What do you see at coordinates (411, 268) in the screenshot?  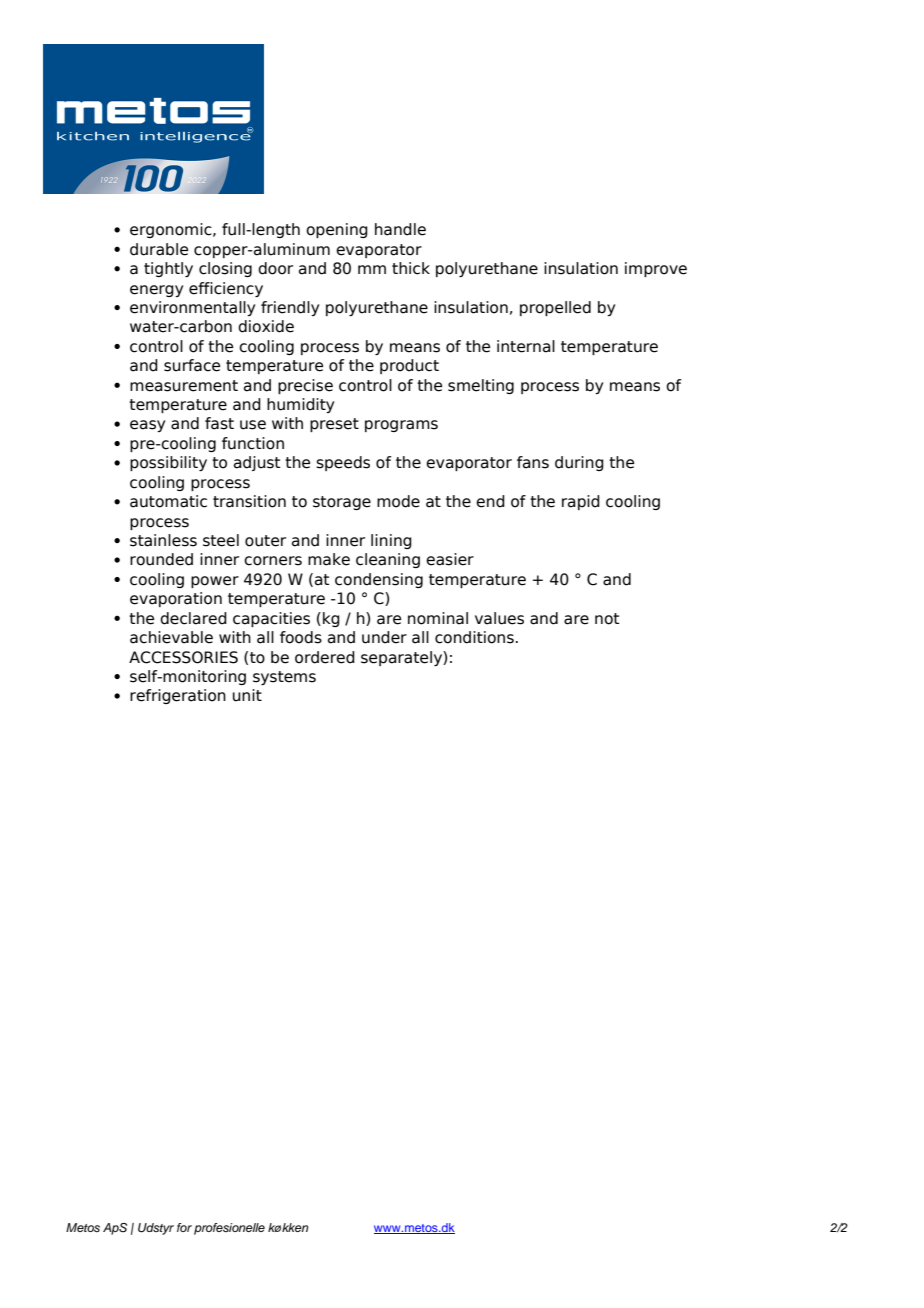 I see `thick` at bounding box center [411, 268].
